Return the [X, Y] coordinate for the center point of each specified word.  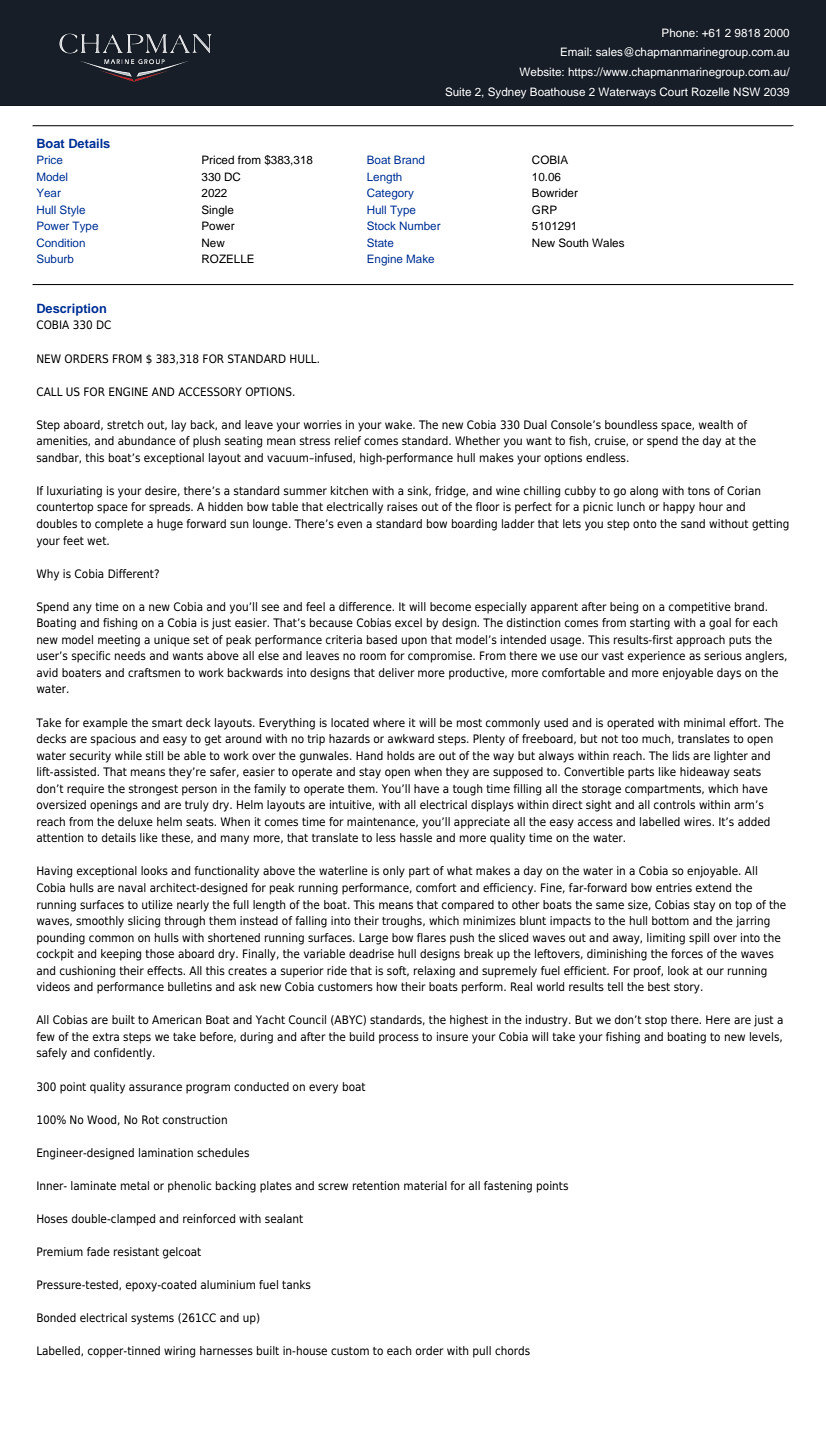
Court [673, 91]
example [105, 724]
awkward [411, 738]
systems [152, 1319]
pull [482, 1352]
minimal [704, 722]
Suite [458, 91]
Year [49, 192]
